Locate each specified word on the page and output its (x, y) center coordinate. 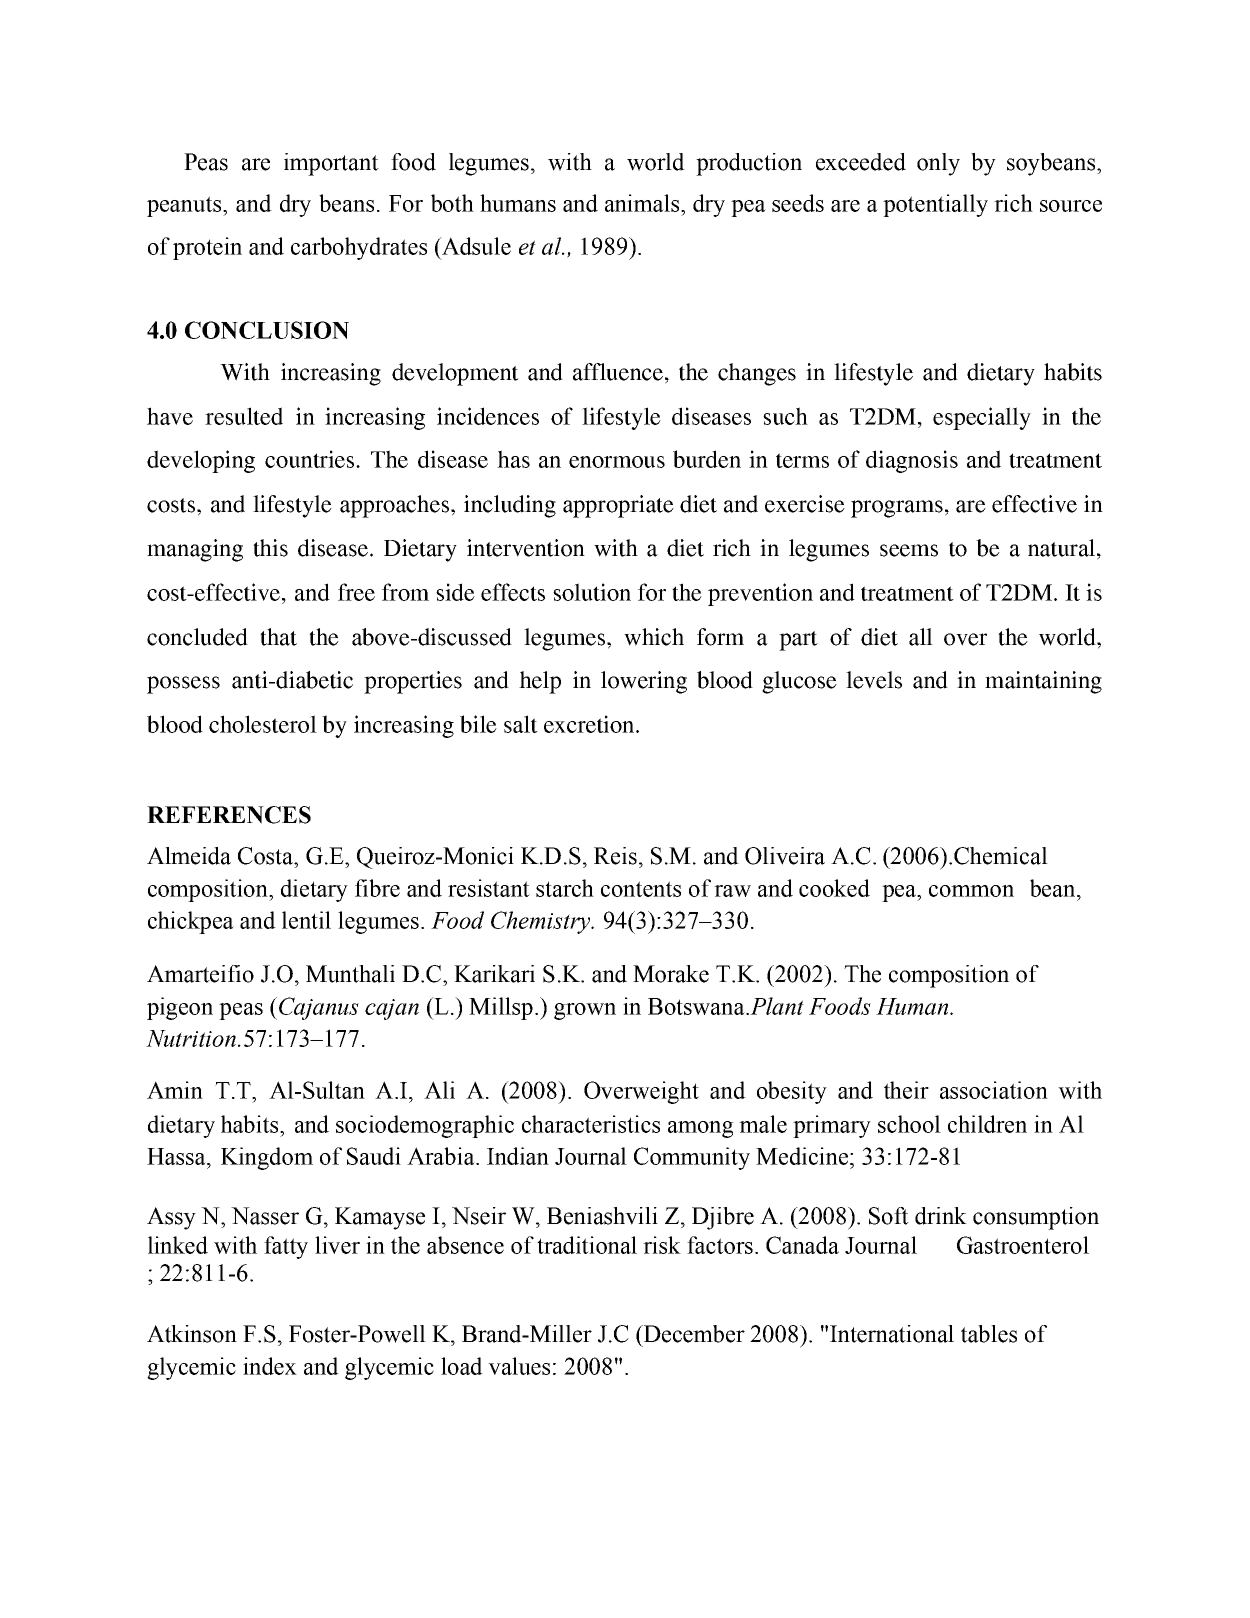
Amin (175, 1090)
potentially (935, 205)
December (693, 1334)
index (270, 1366)
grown (585, 1011)
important (331, 164)
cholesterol (263, 724)
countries (309, 459)
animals (643, 203)
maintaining (1043, 682)
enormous (617, 462)
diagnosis (912, 461)
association (994, 1090)
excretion (590, 724)
